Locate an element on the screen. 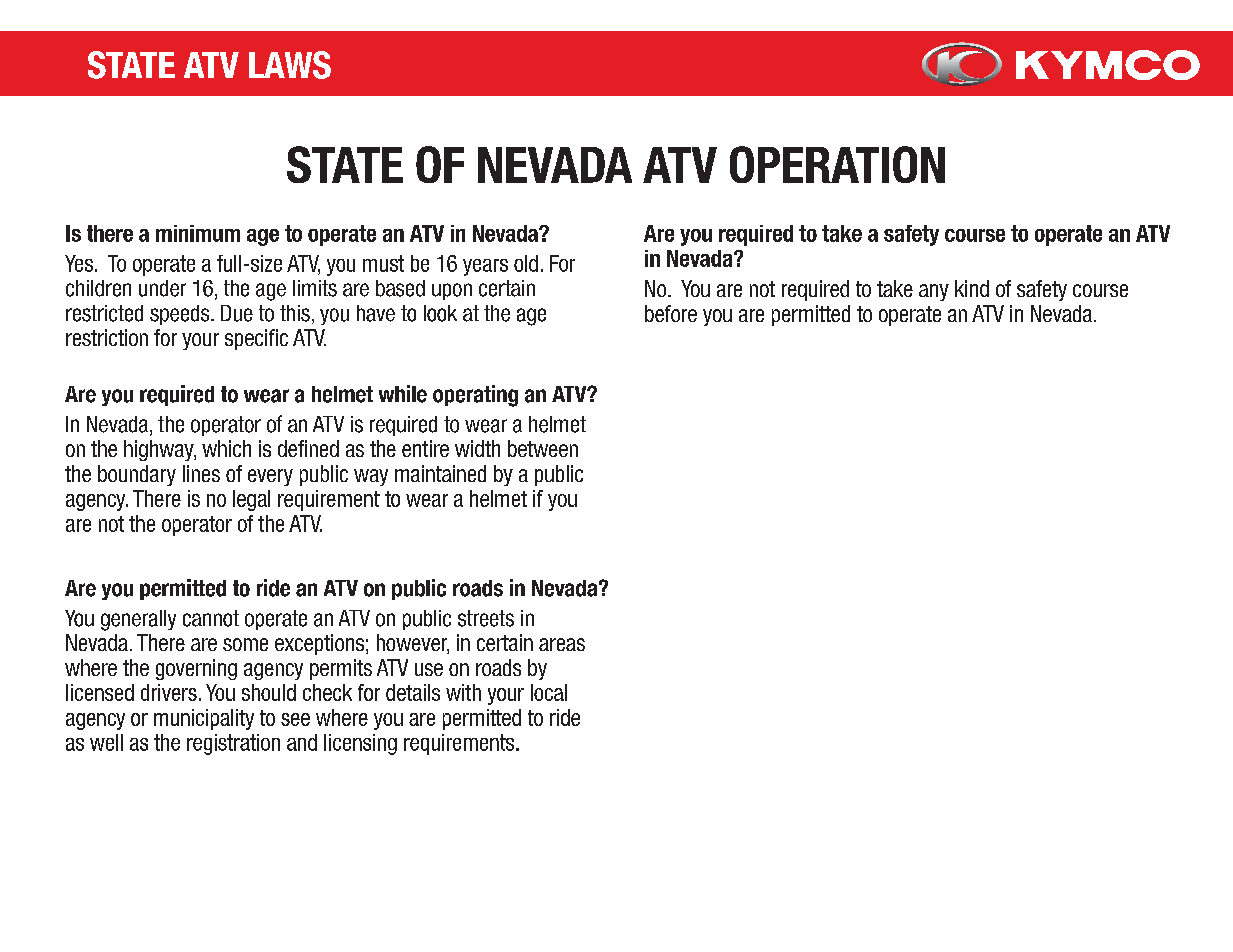 The image size is (1233, 952). OPERATION is located at coordinates (837, 164).
